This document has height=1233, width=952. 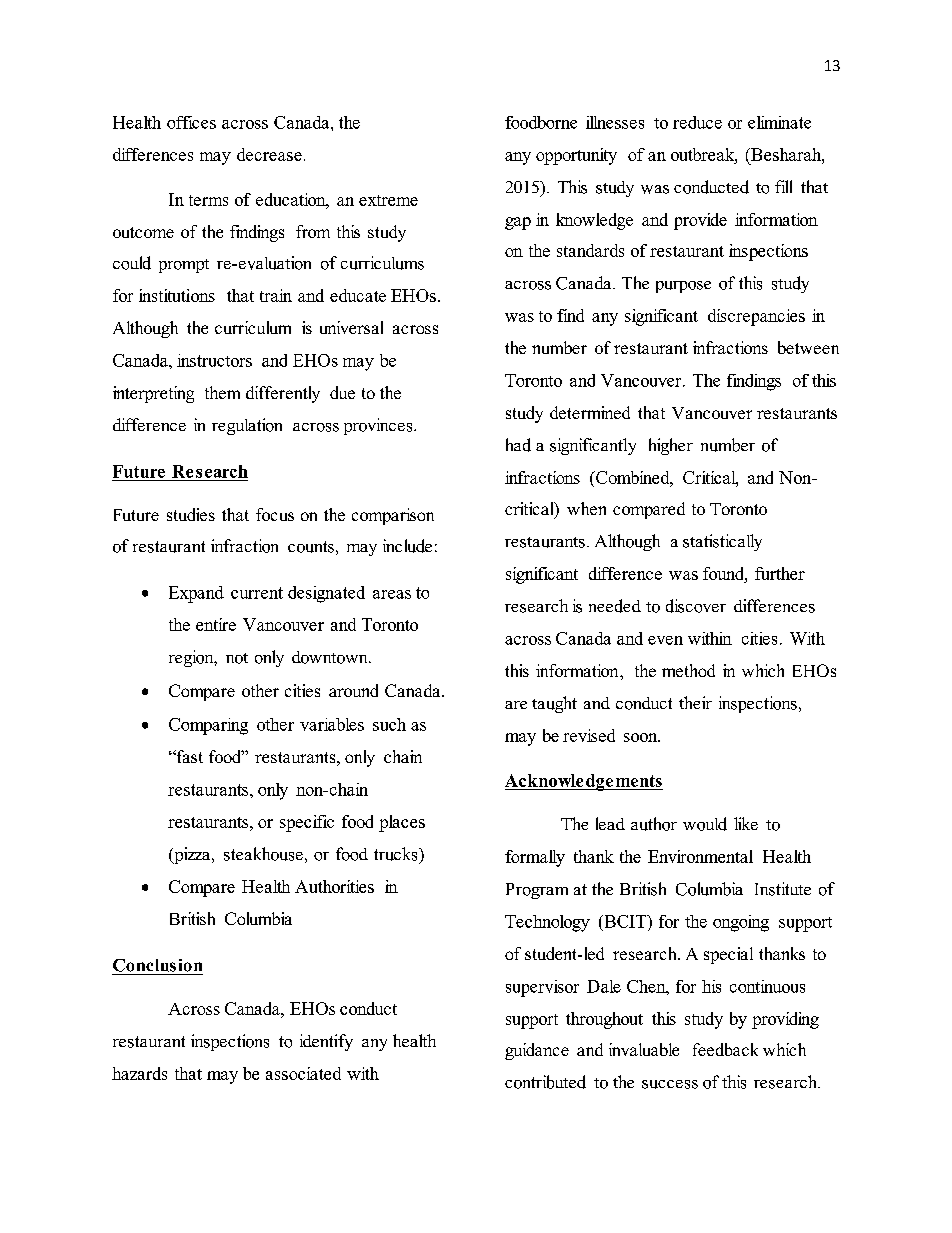 I want to click on like, so click(x=746, y=823).
